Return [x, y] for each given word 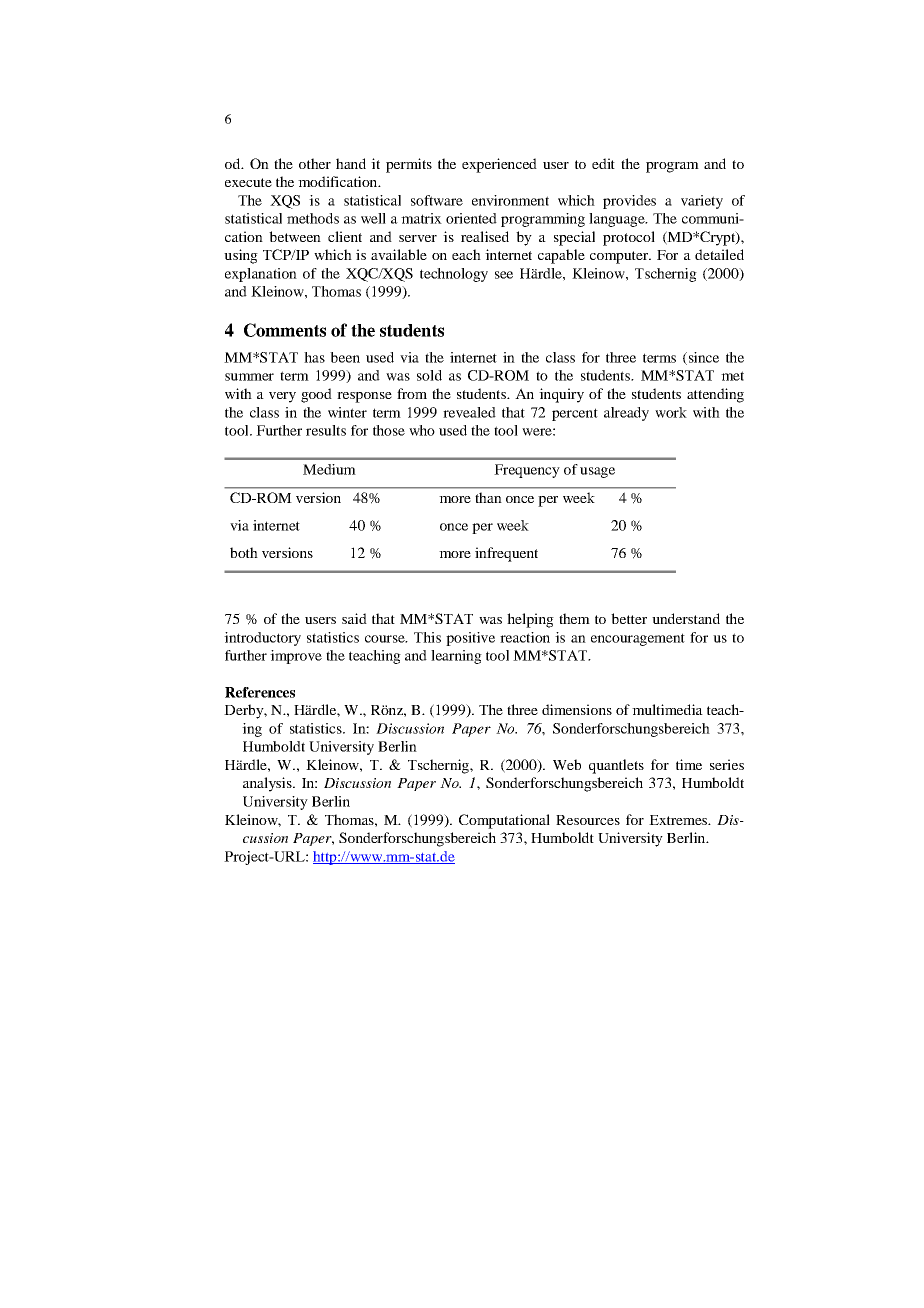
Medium [329, 469]
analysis [268, 784]
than [488, 497]
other [315, 163]
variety [702, 202]
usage [597, 472]
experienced [499, 165]
